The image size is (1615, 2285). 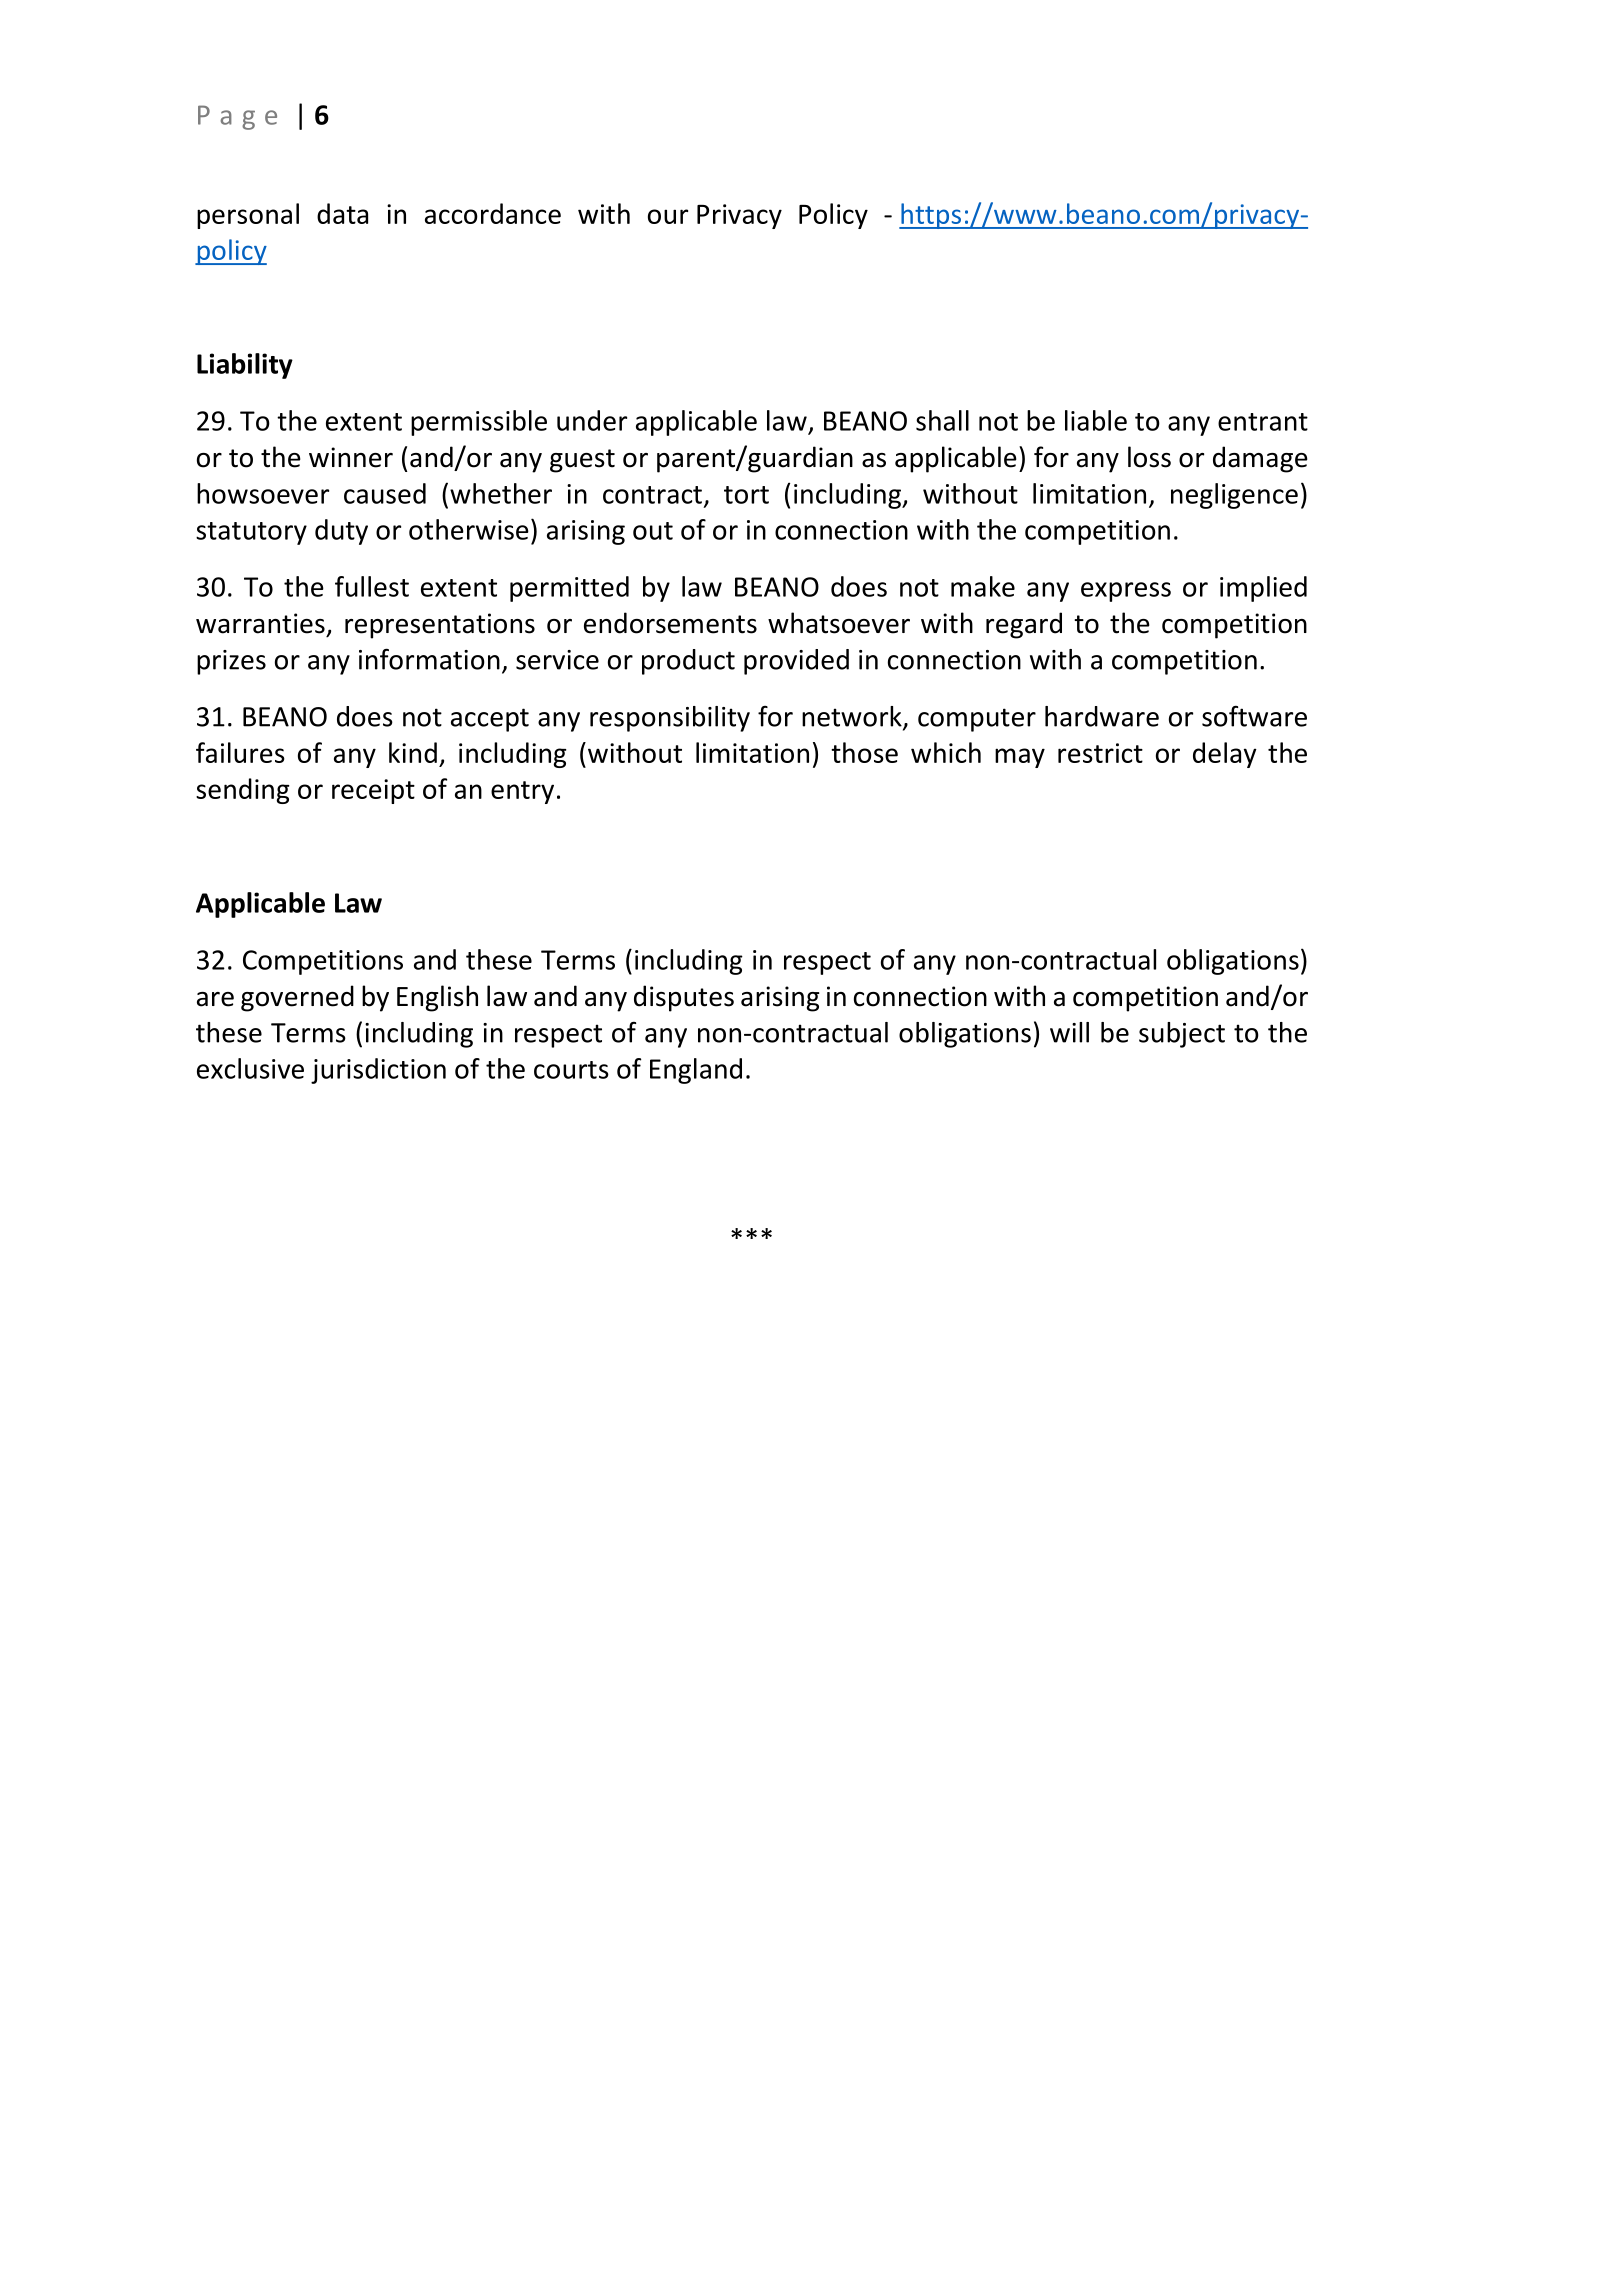 What do you see at coordinates (1096, 420) in the screenshot?
I see `liable` at bounding box center [1096, 420].
